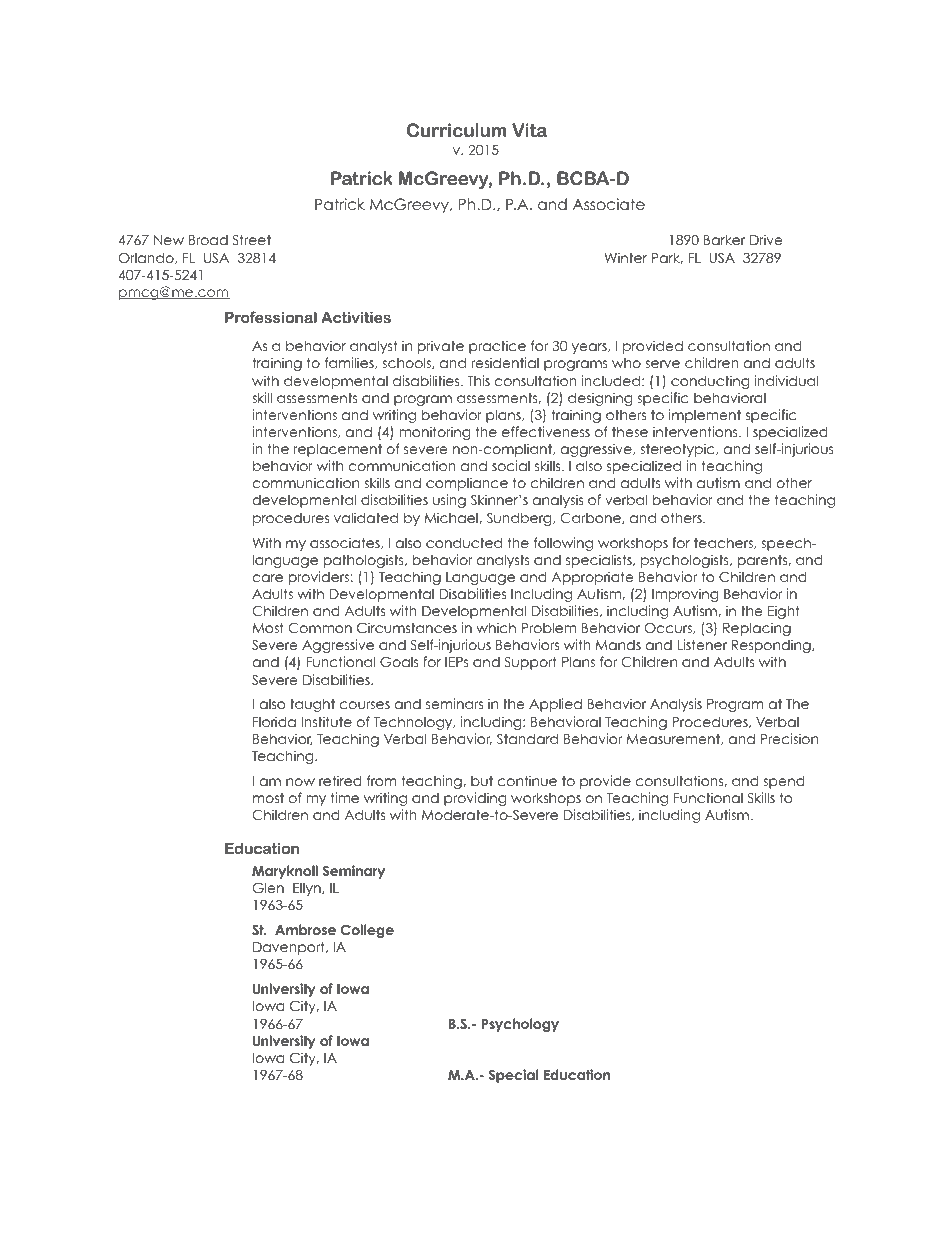 The image size is (952, 1233). Describe the element at coordinates (268, 888) in the screenshot. I see `Glen` at that location.
